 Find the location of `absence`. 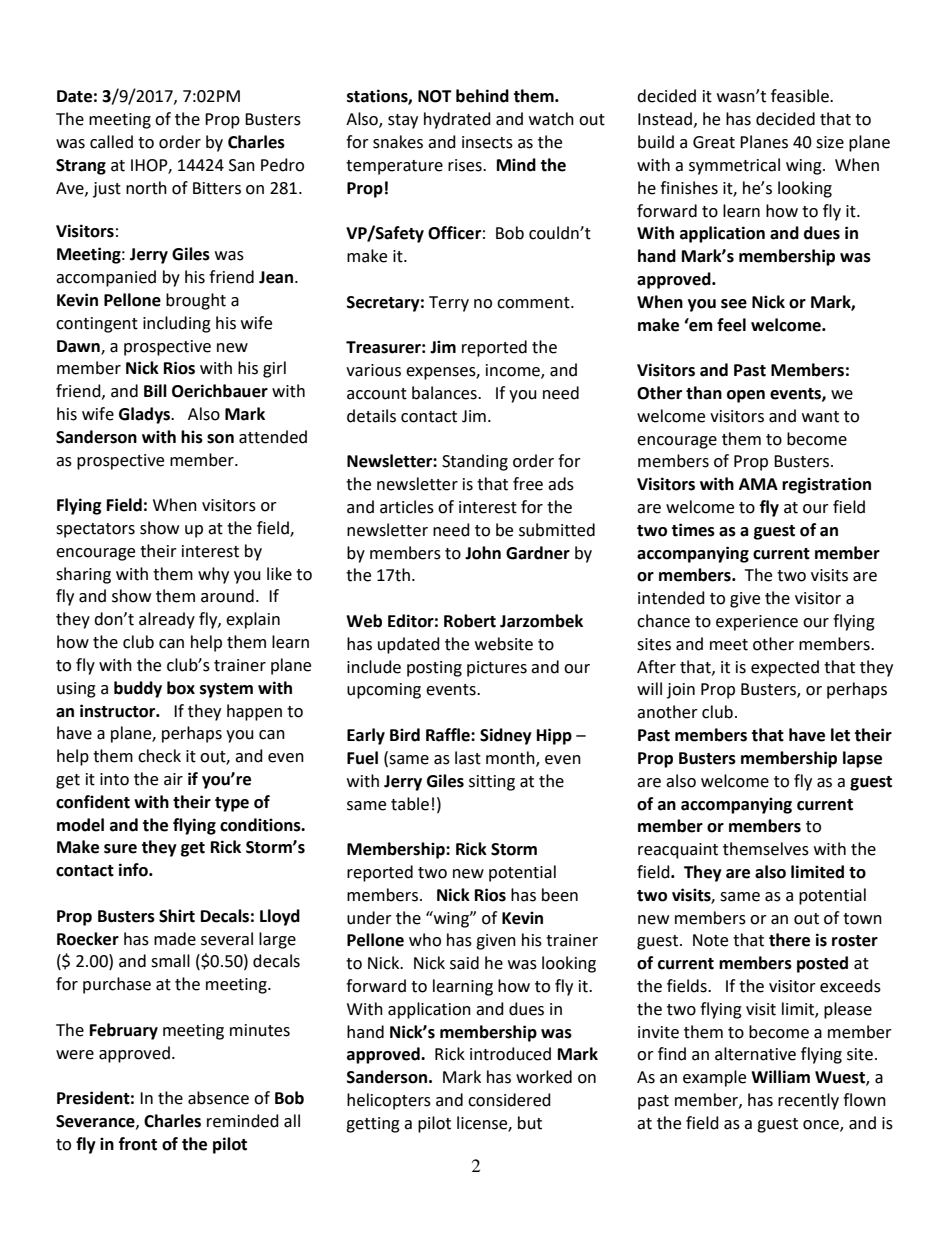

absence is located at coordinates (218, 1098).
